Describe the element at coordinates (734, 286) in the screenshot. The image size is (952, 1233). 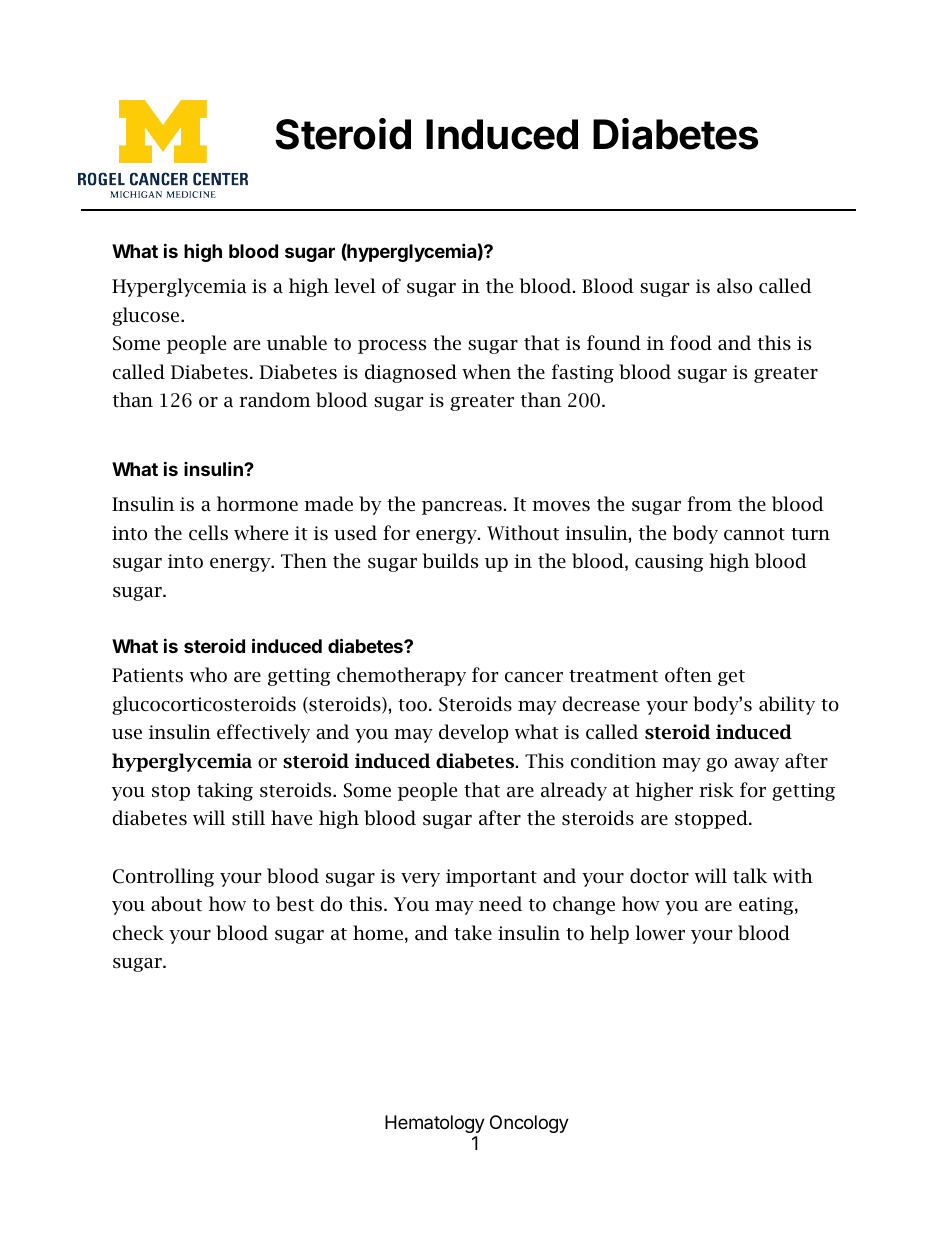
I see `also` at that location.
